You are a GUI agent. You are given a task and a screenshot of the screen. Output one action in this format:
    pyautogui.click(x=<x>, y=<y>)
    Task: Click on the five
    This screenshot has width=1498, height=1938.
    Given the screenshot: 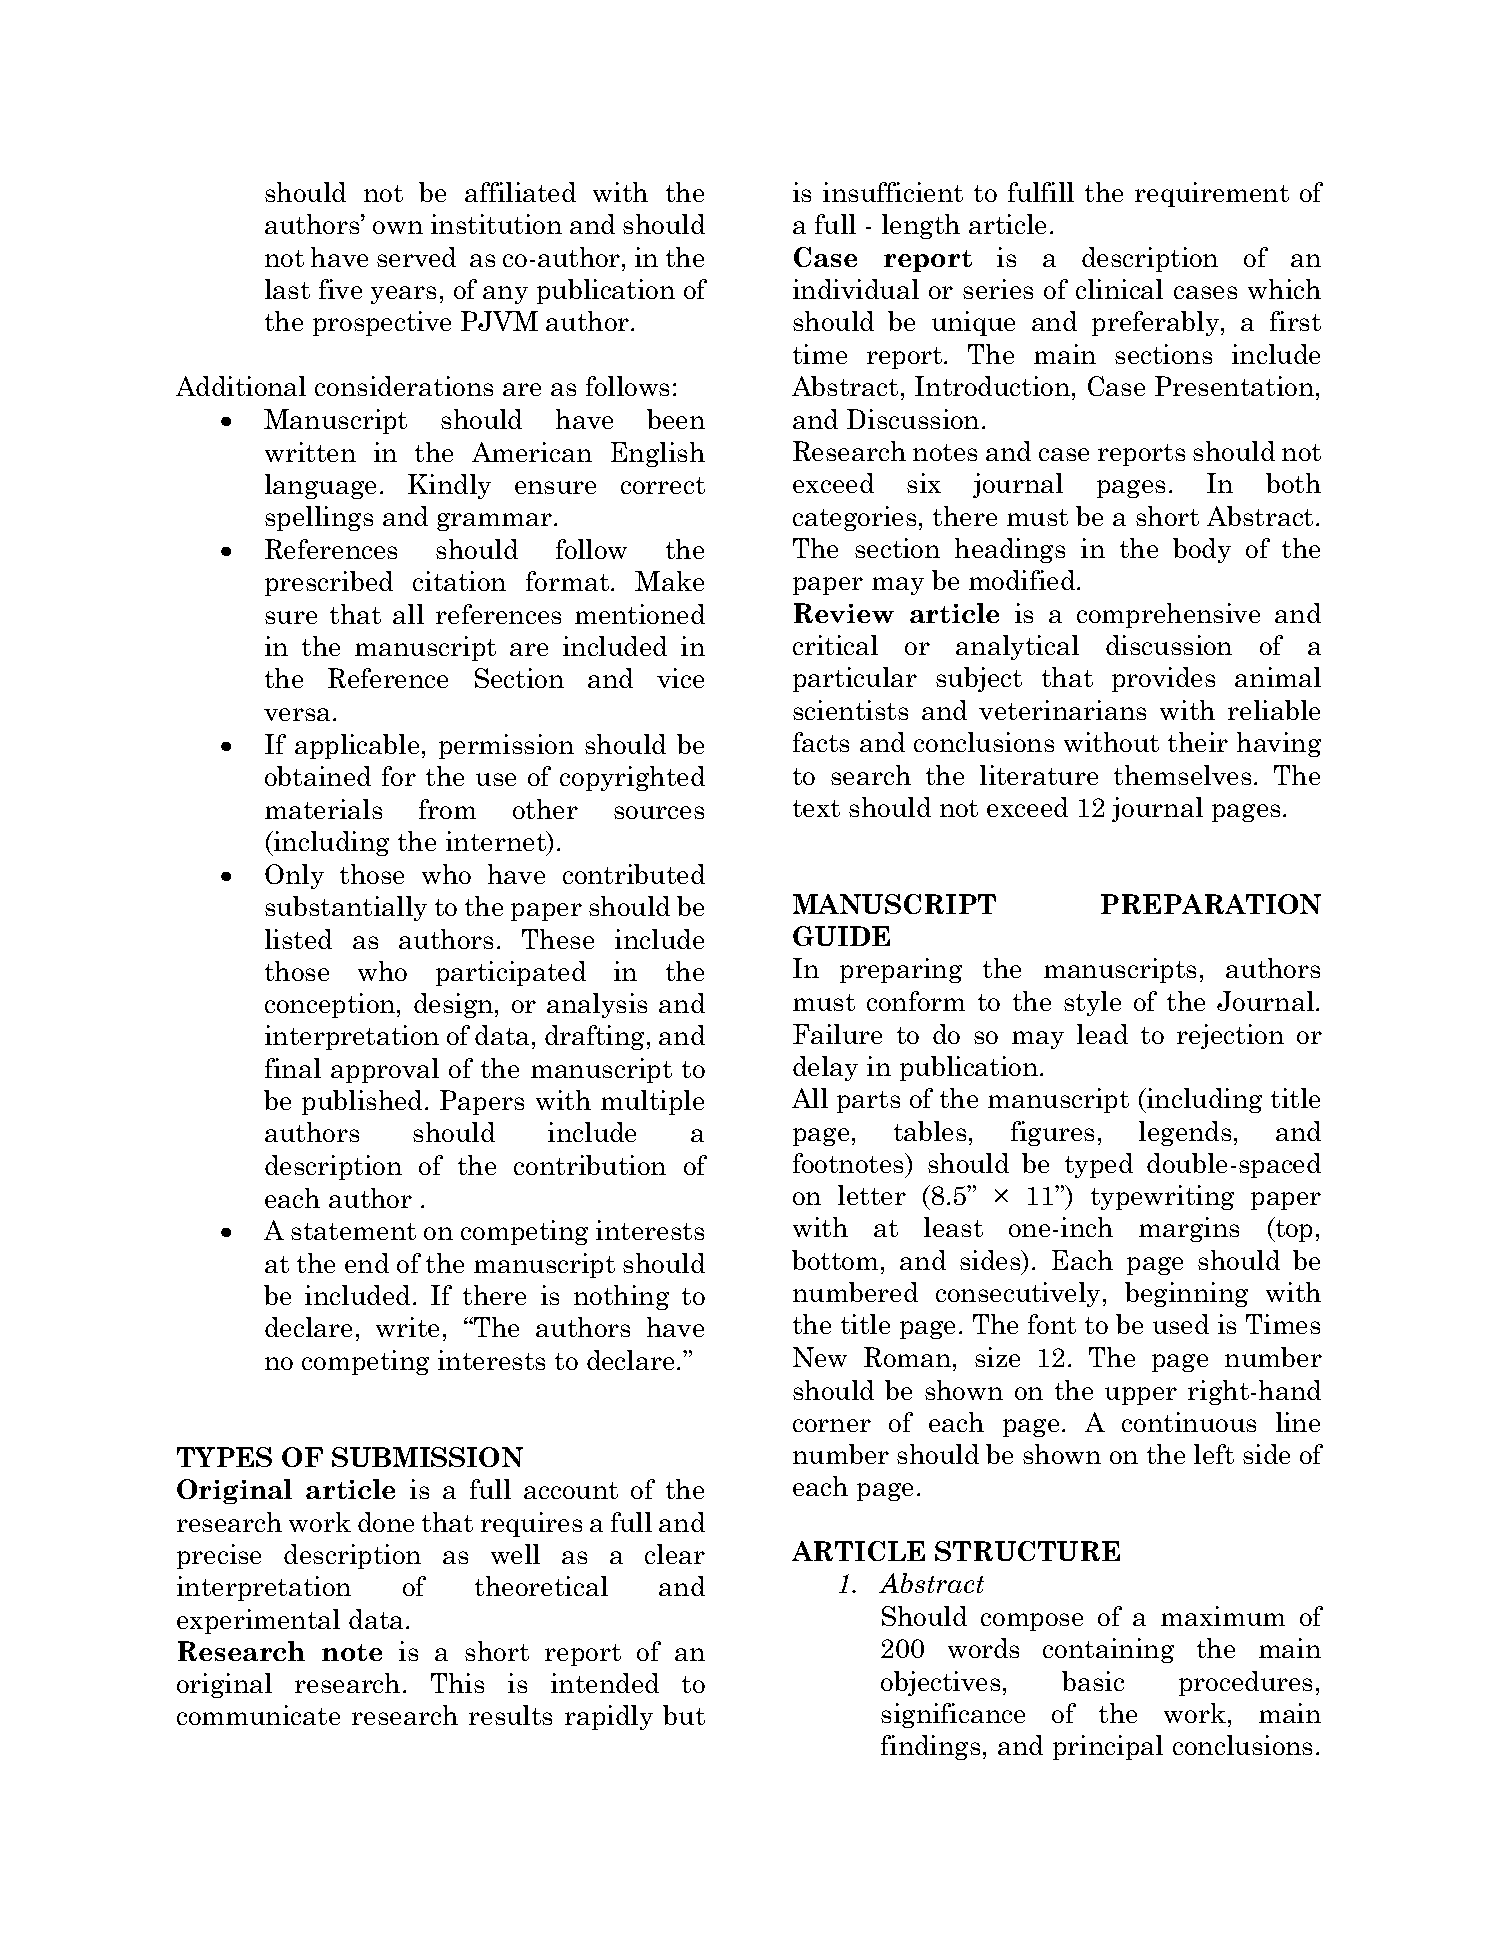 What is the action you would take?
    pyautogui.click(x=340, y=289)
